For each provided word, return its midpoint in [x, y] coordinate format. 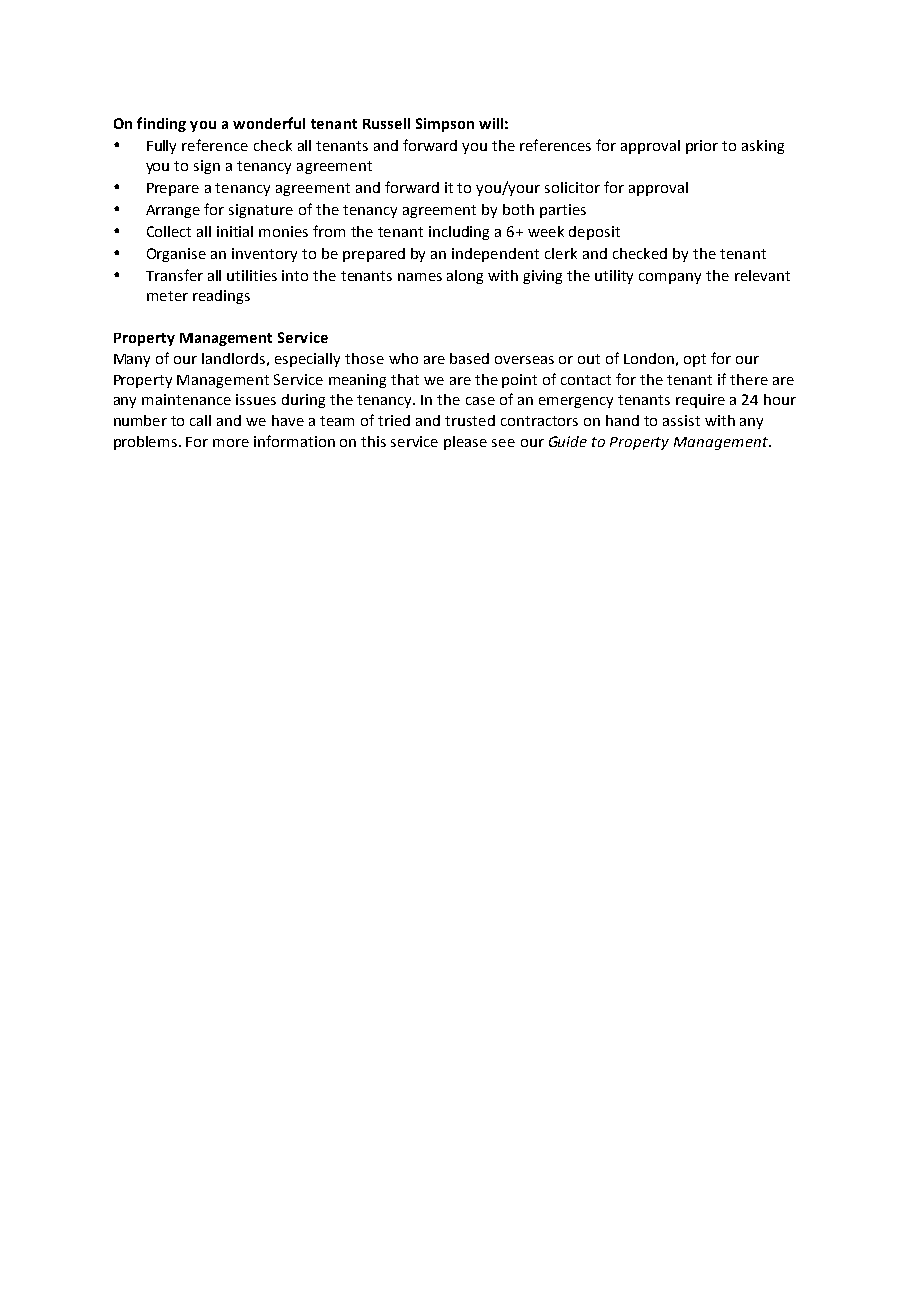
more [231, 443]
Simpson [445, 125]
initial [235, 231]
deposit [594, 233]
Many [132, 360]
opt [695, 360]
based [469, 358]
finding [161, 124]
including [459, 233]
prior [702, 147]
